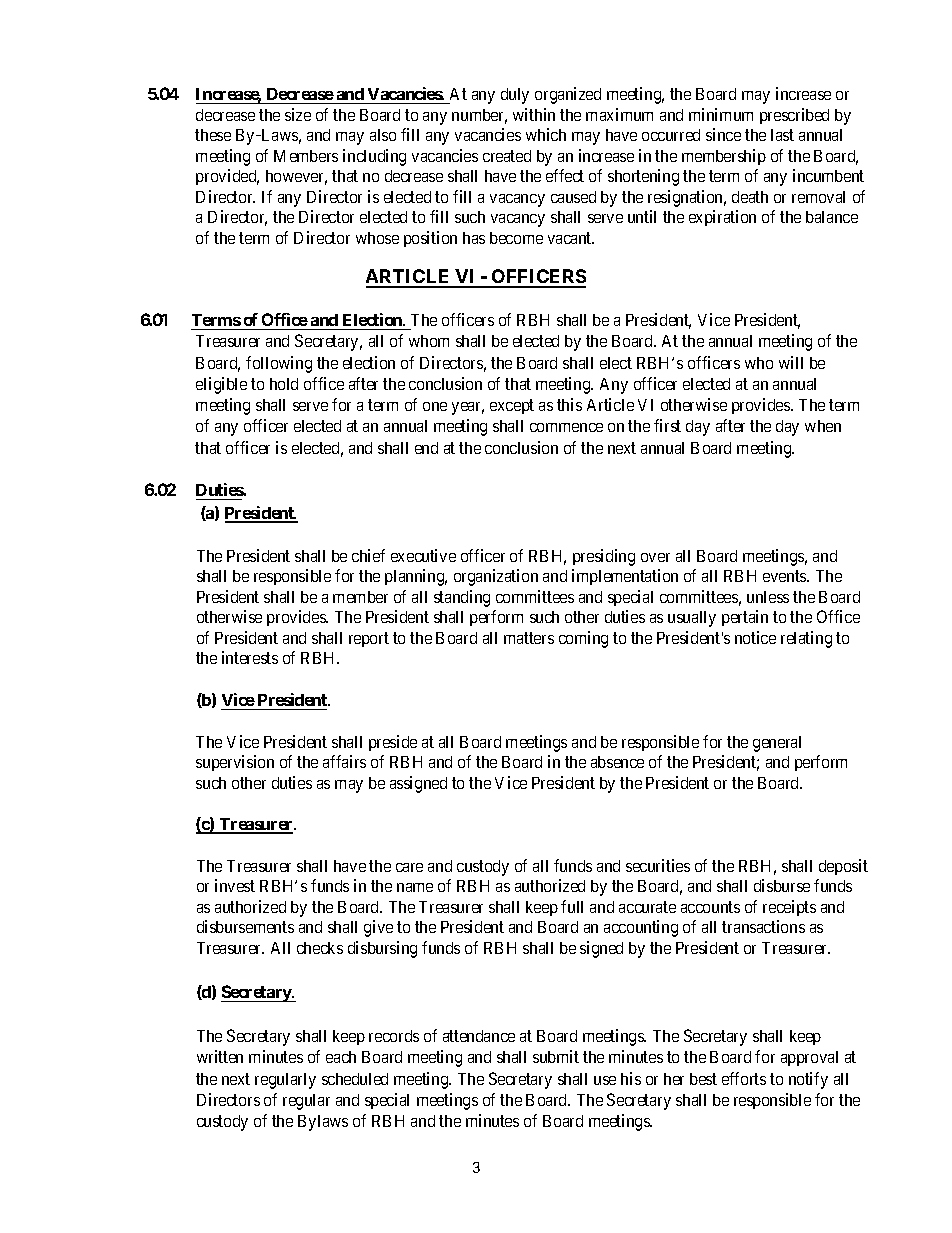  I want to click on organization, so click(496, 577).
